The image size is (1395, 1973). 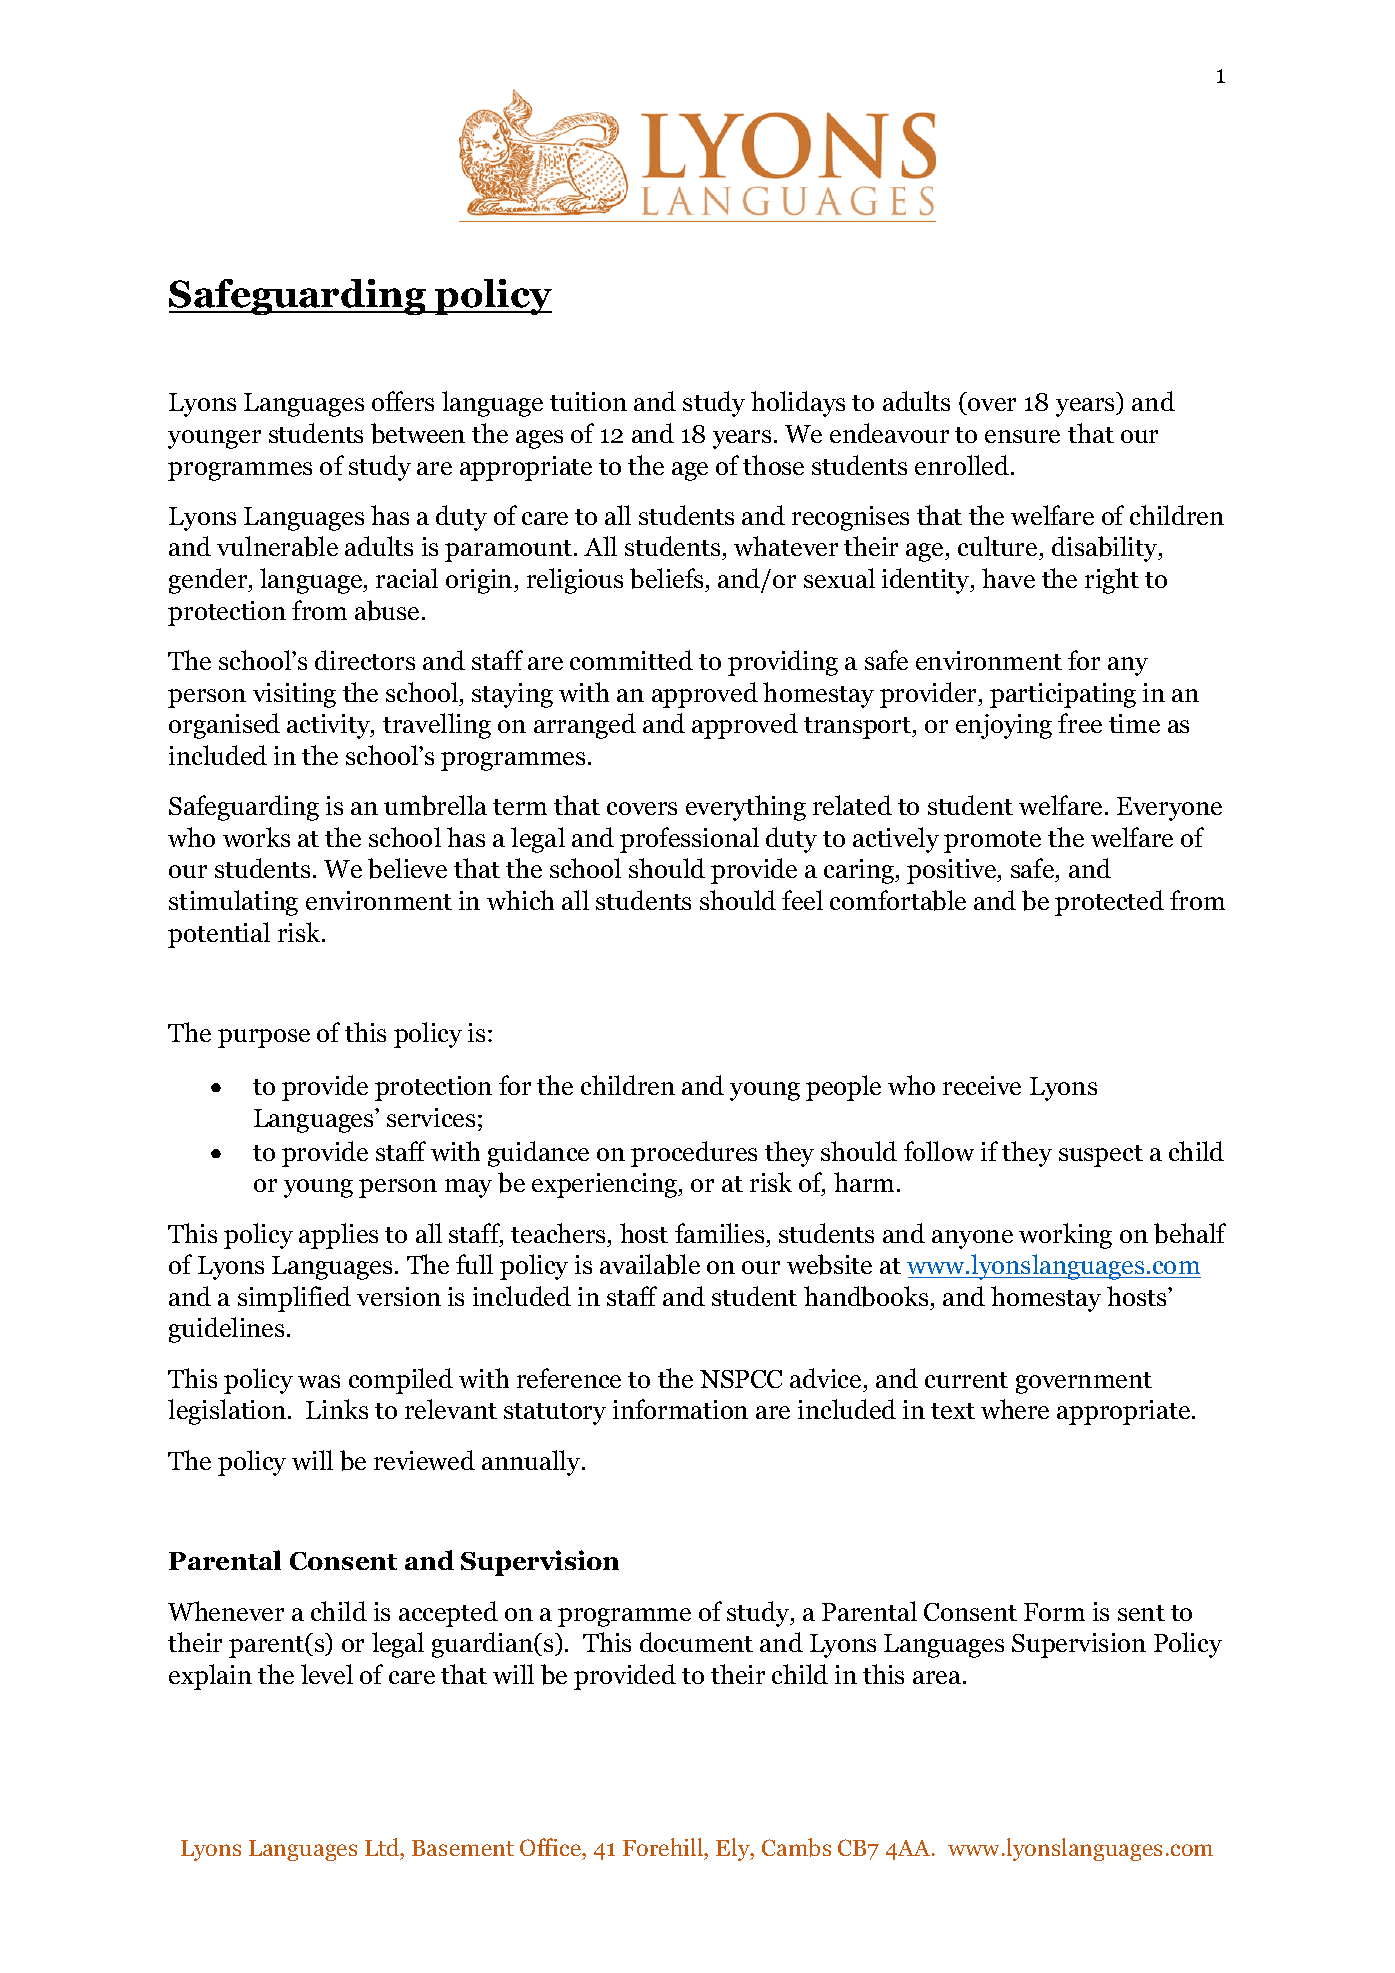 I want to click on was, so click(x=319, y=1381).
